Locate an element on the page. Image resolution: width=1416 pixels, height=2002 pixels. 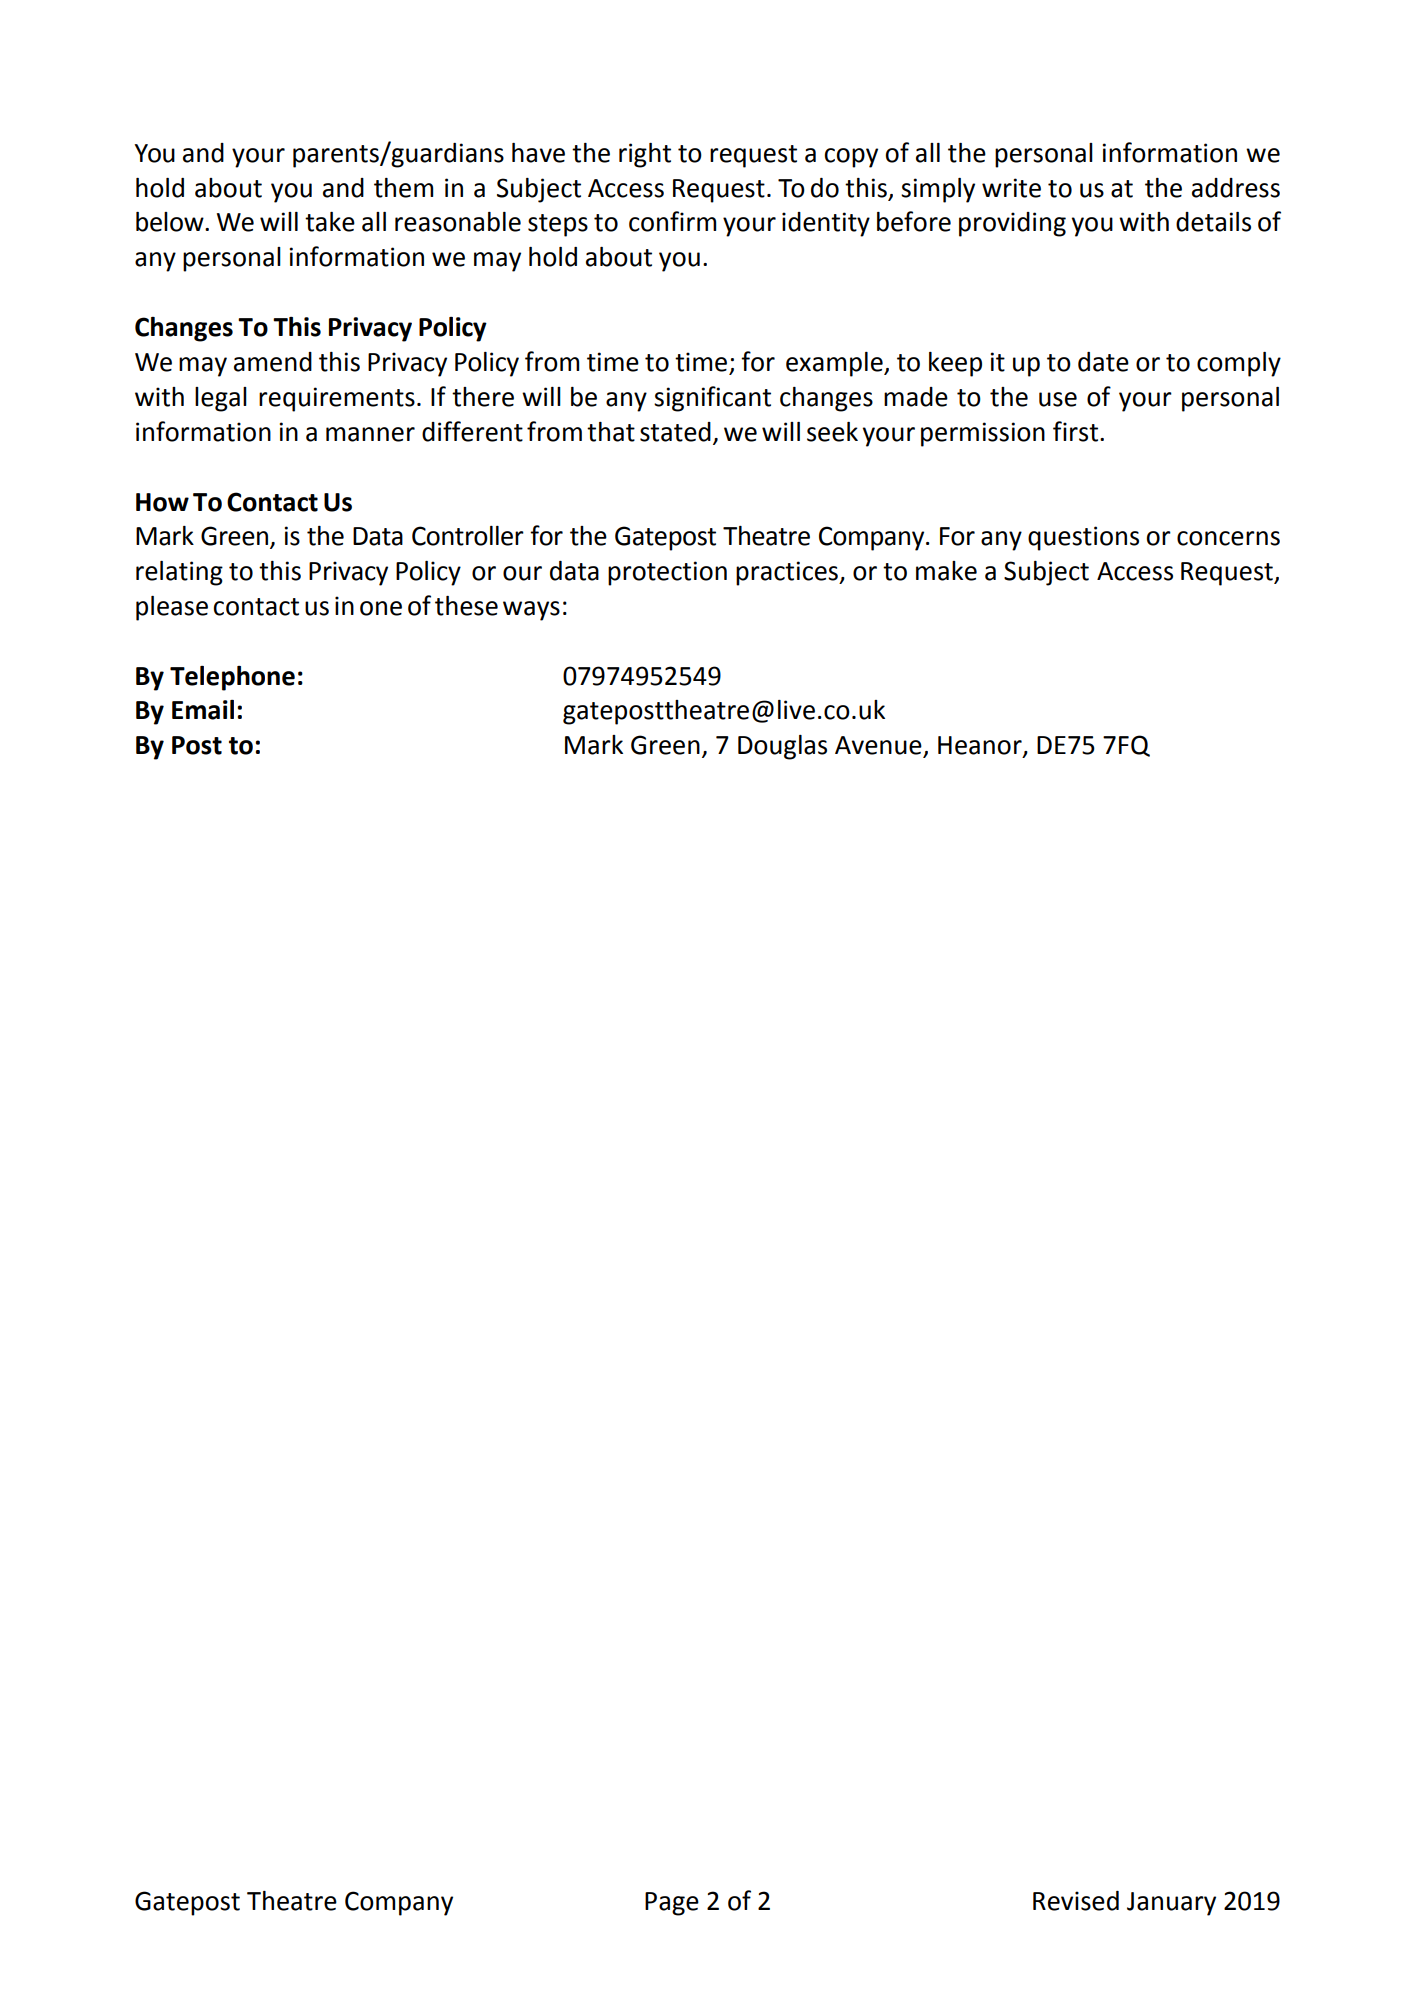
Revised is located at coordinates (1076, 1901).
